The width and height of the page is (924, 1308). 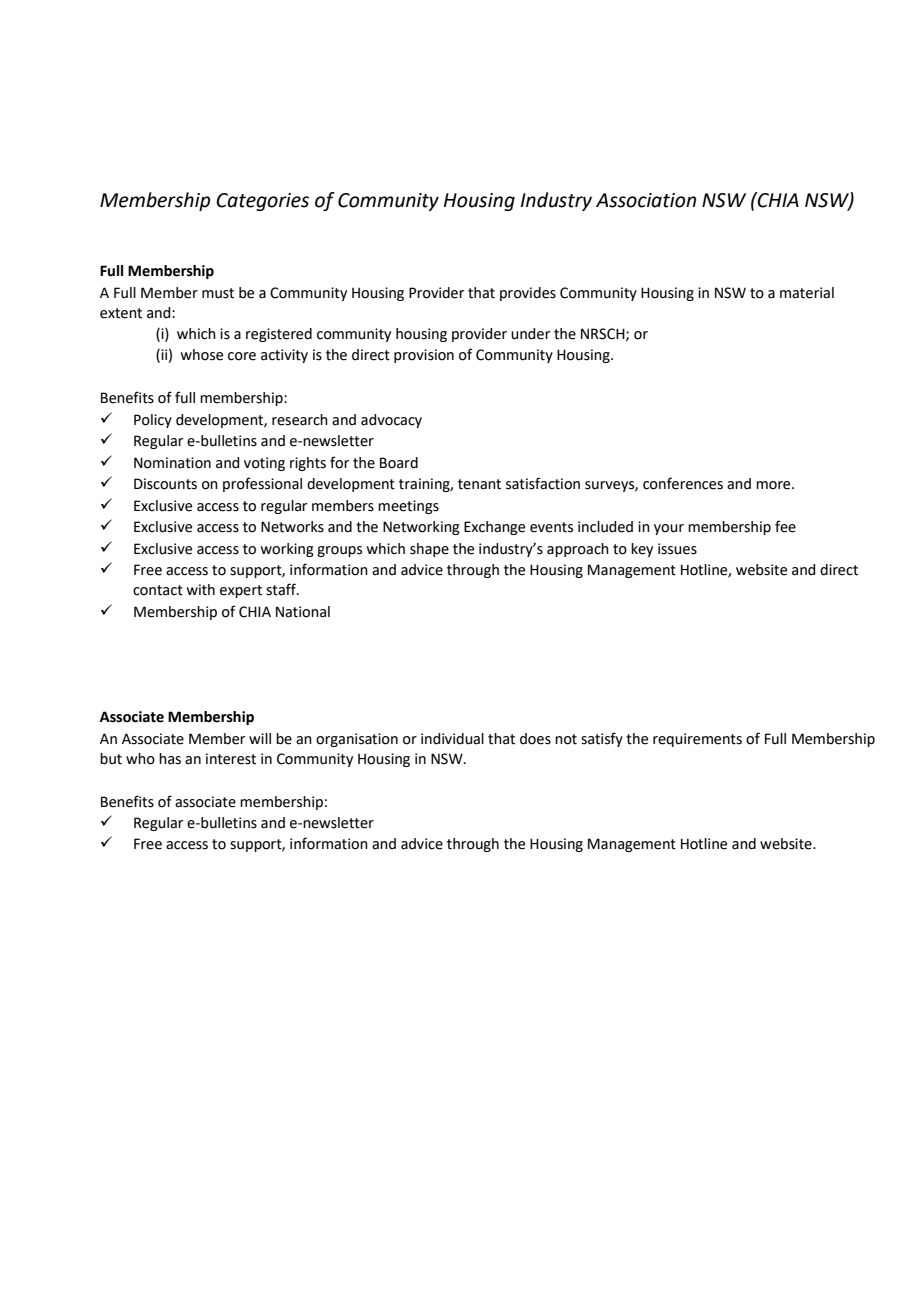 I want to click on Policy, so click(x=153, y=421).
